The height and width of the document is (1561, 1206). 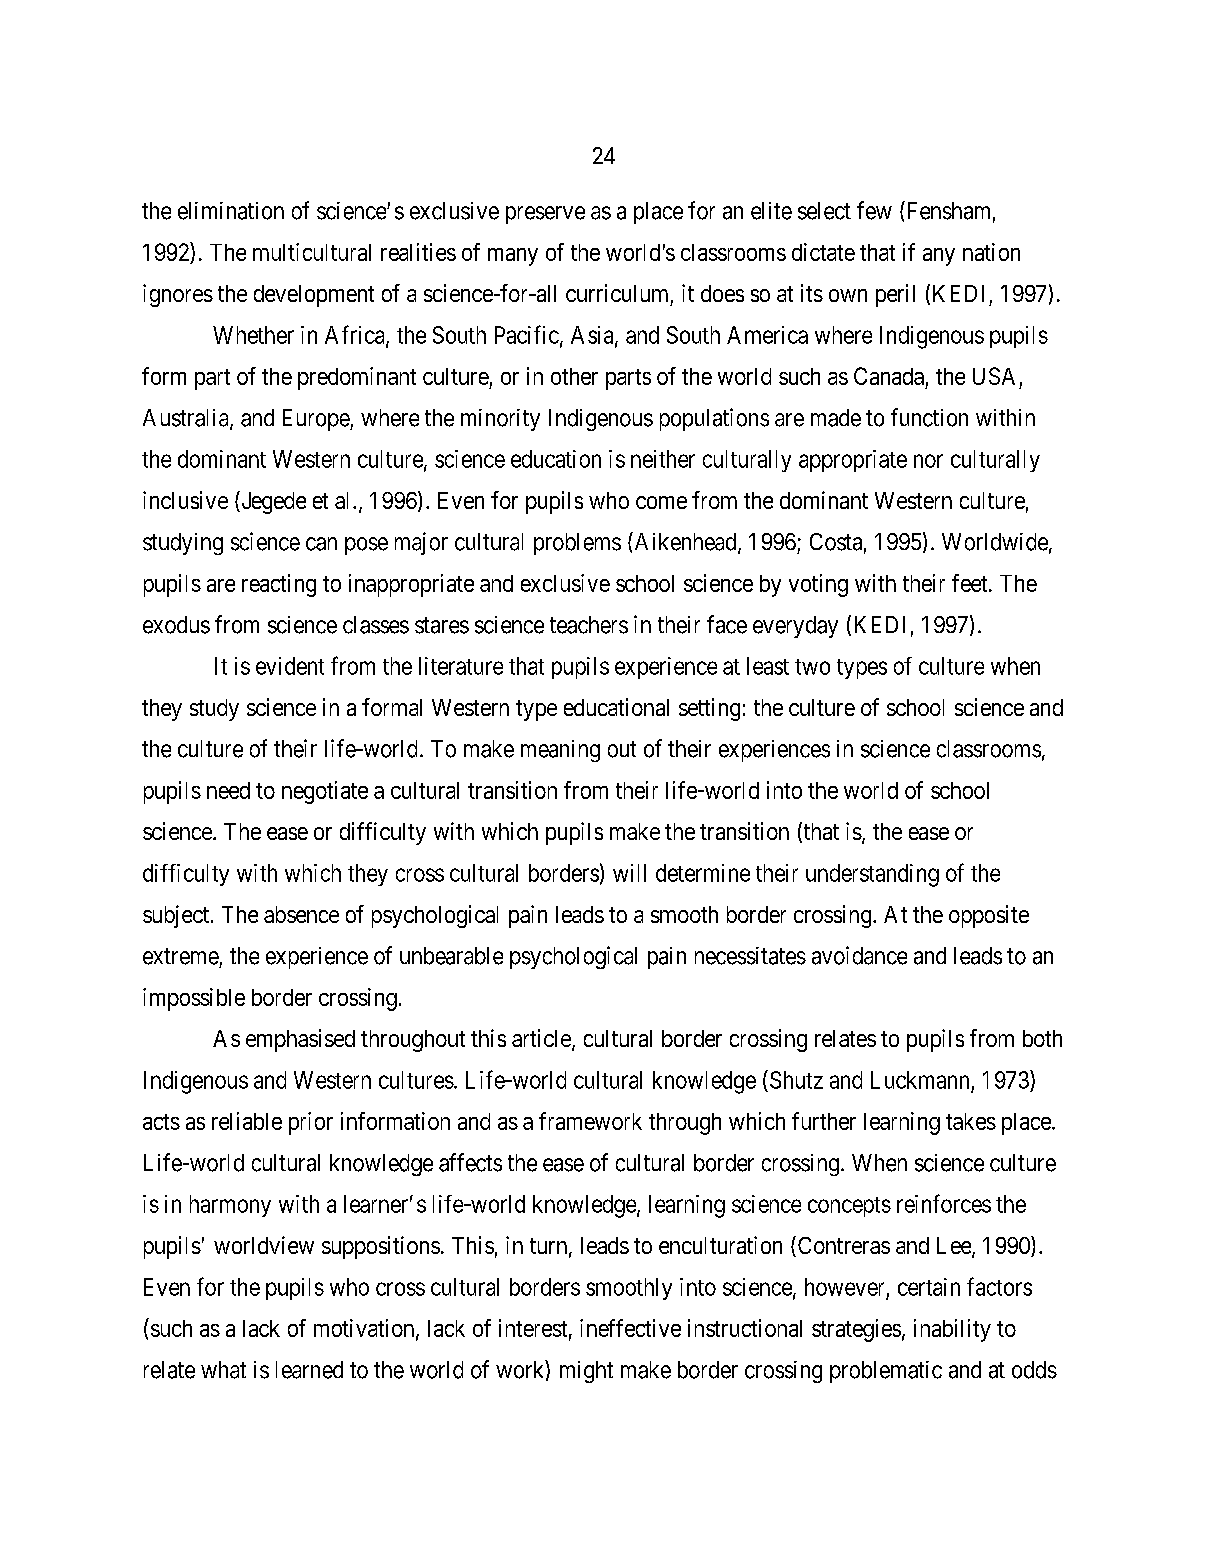 What do you see at coordinates (314, 296) in the document?
I see `development` at bounding box center [314, 296].
